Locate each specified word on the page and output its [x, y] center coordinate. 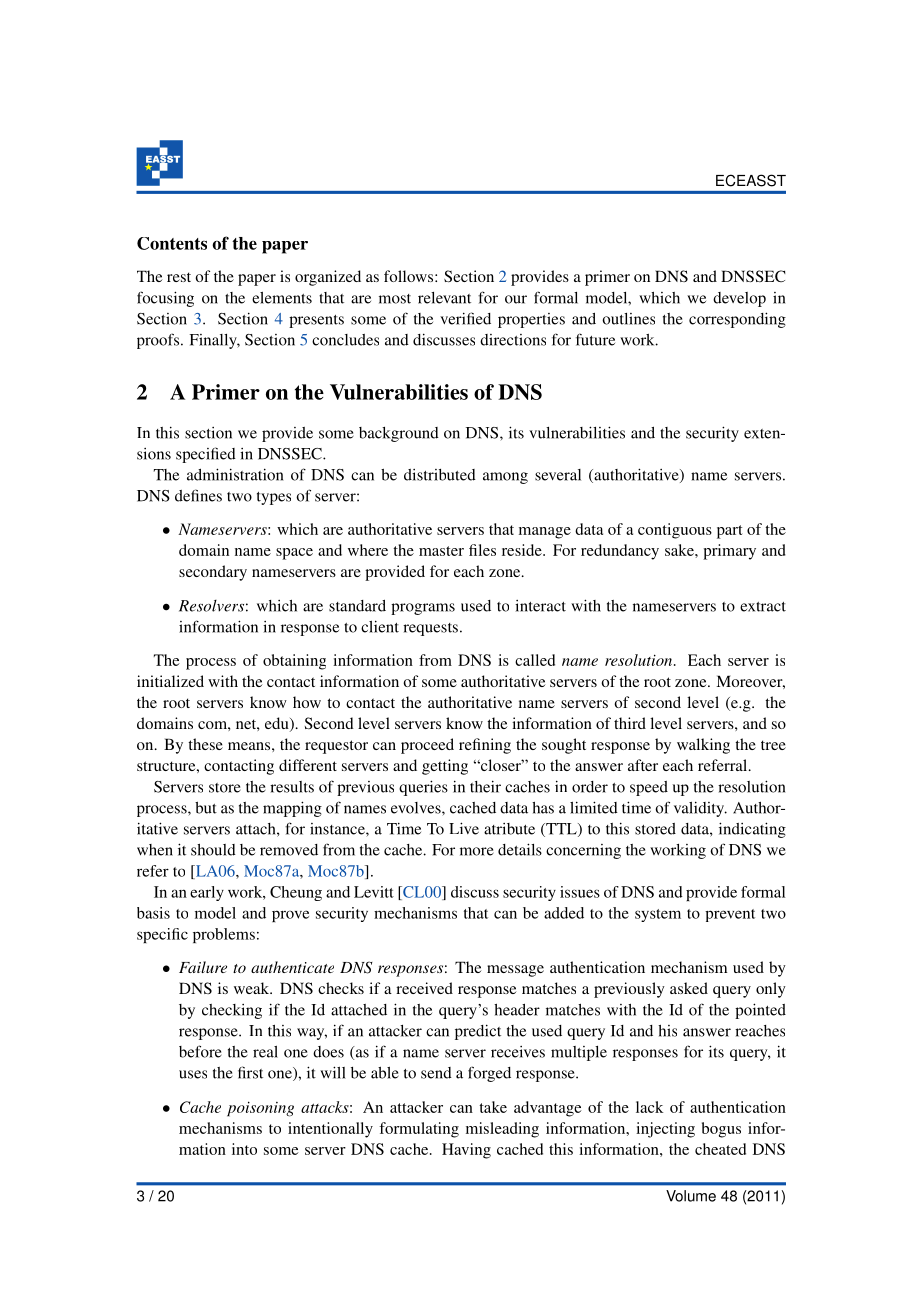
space [294, 554]
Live [464, 828]
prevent [730, 915]
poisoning [260, 1109]
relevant [444, 298]
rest [179, 277]
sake [680, 550]
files [482, 550]
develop [739, 299]
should [213, 850]
